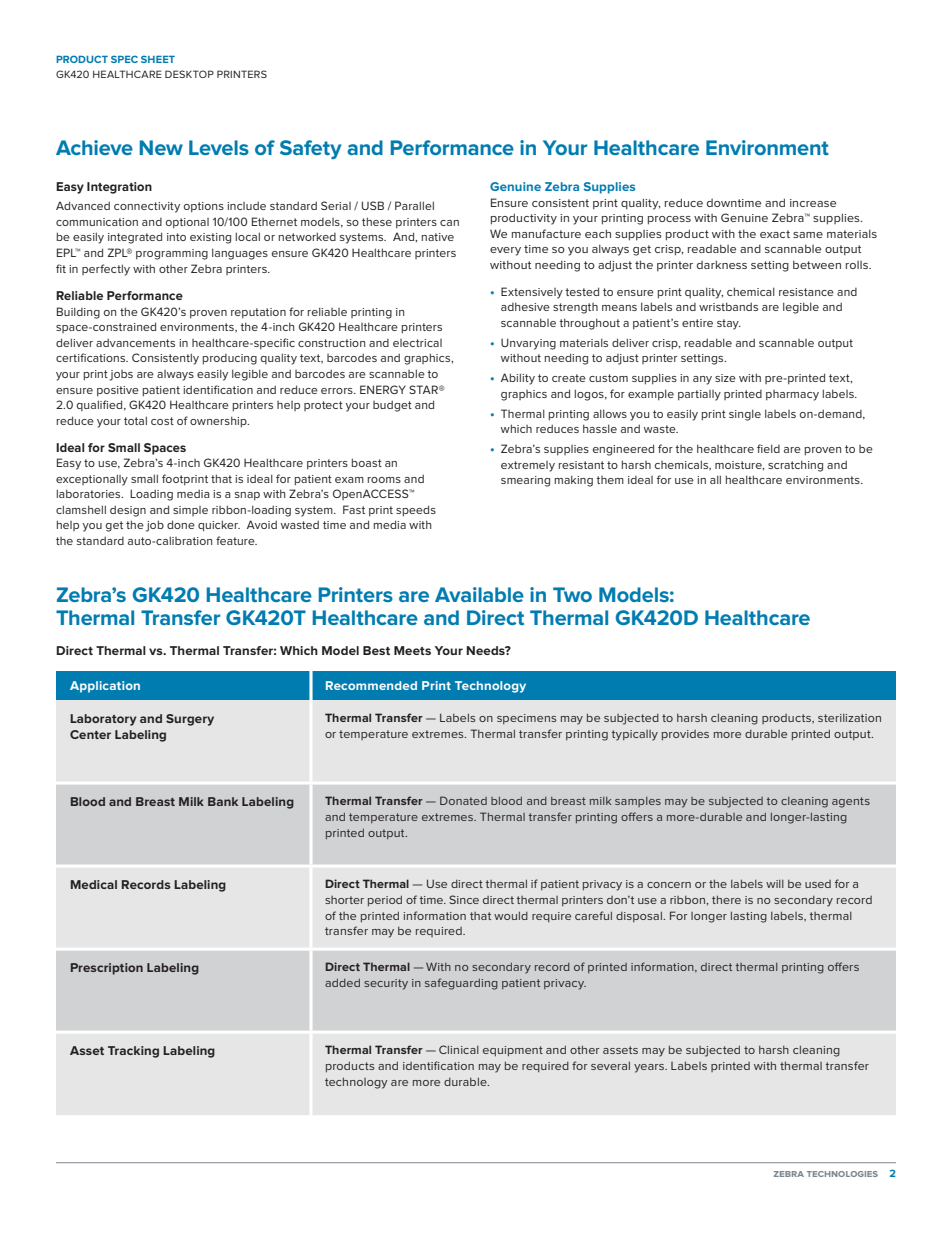  I want to click on Available, so click(479, 594).
